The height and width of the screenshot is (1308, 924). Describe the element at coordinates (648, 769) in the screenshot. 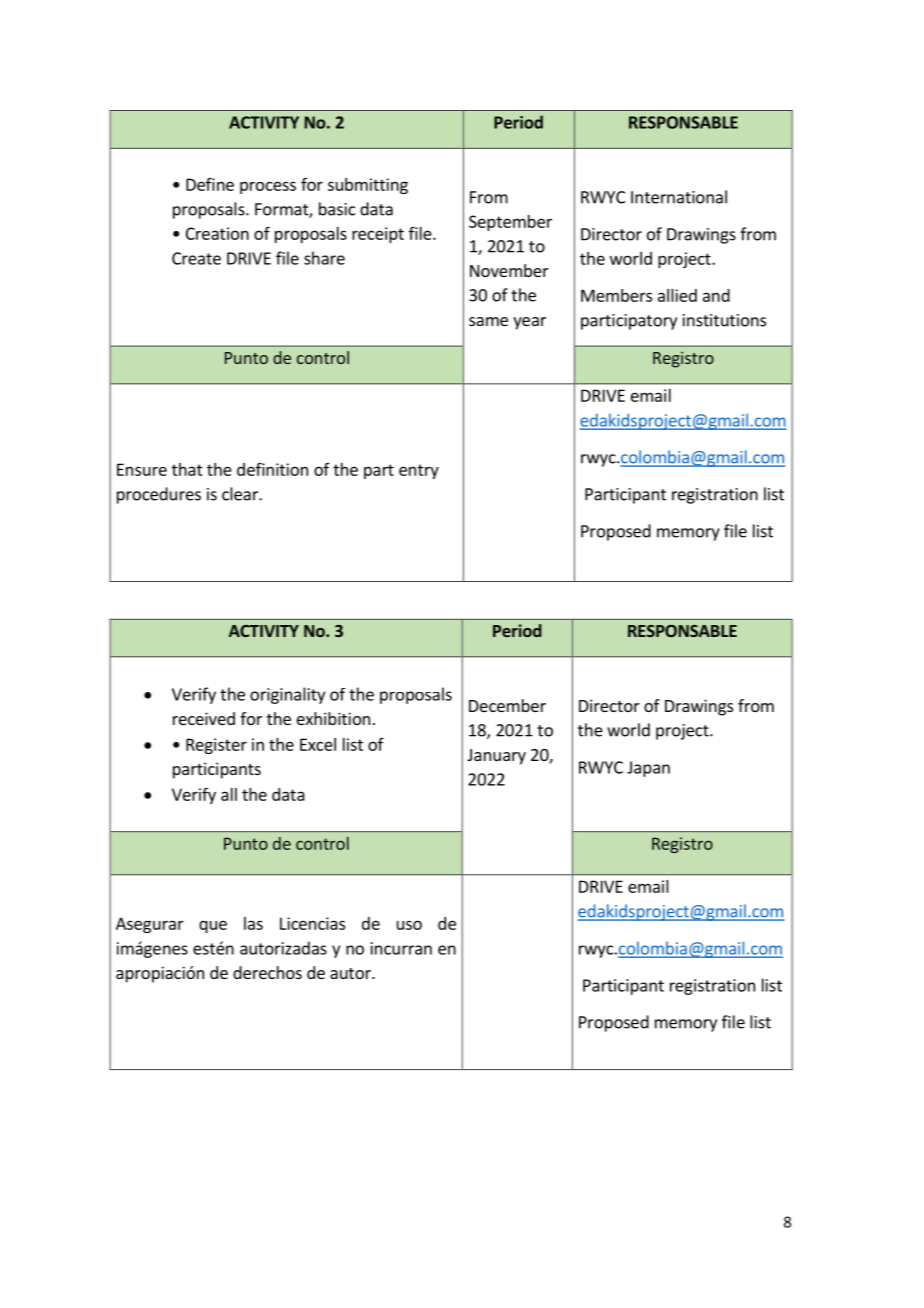

I see `Japan` at that location.
